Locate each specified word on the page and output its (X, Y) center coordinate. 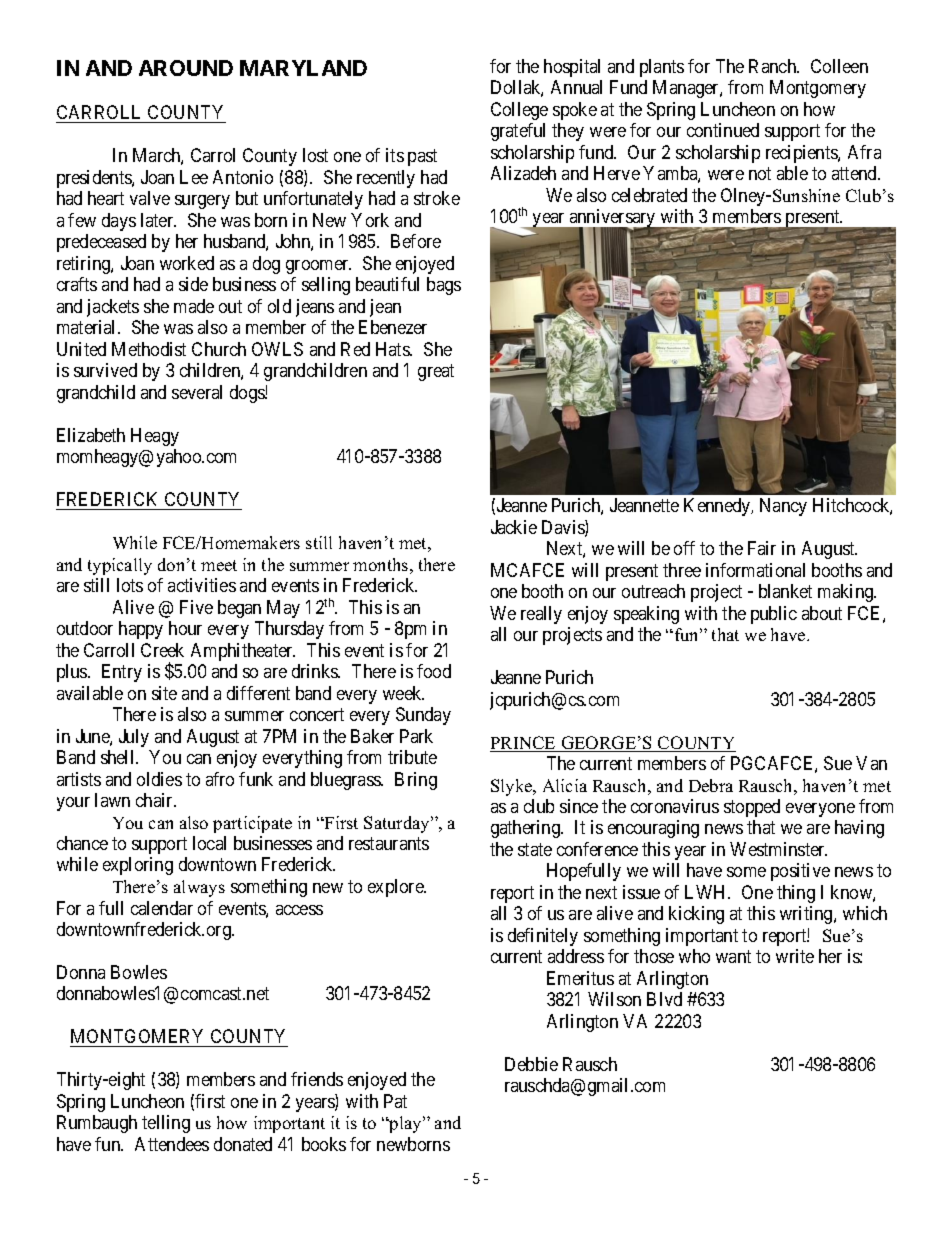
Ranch (774, 66)
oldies (159, 779)
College (519, 111)
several (197, 392)
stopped (752, 808)
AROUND (186, 68)
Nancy (783, 507)
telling (166, 1124)
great (436, 373)
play (405, 1124)
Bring (416, 781)
